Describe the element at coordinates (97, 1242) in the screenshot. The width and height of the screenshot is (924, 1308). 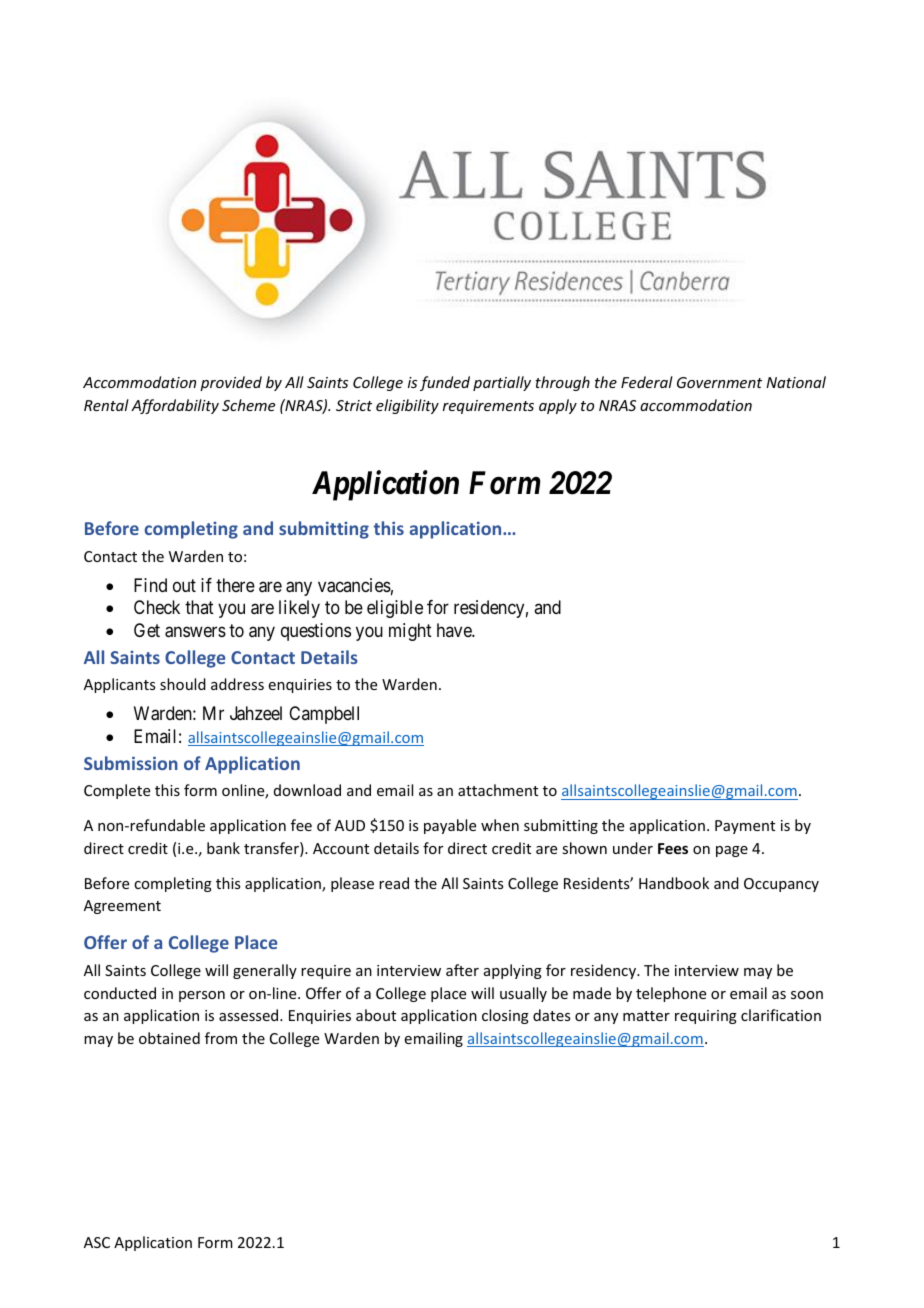
I see `ASC` at that location.
